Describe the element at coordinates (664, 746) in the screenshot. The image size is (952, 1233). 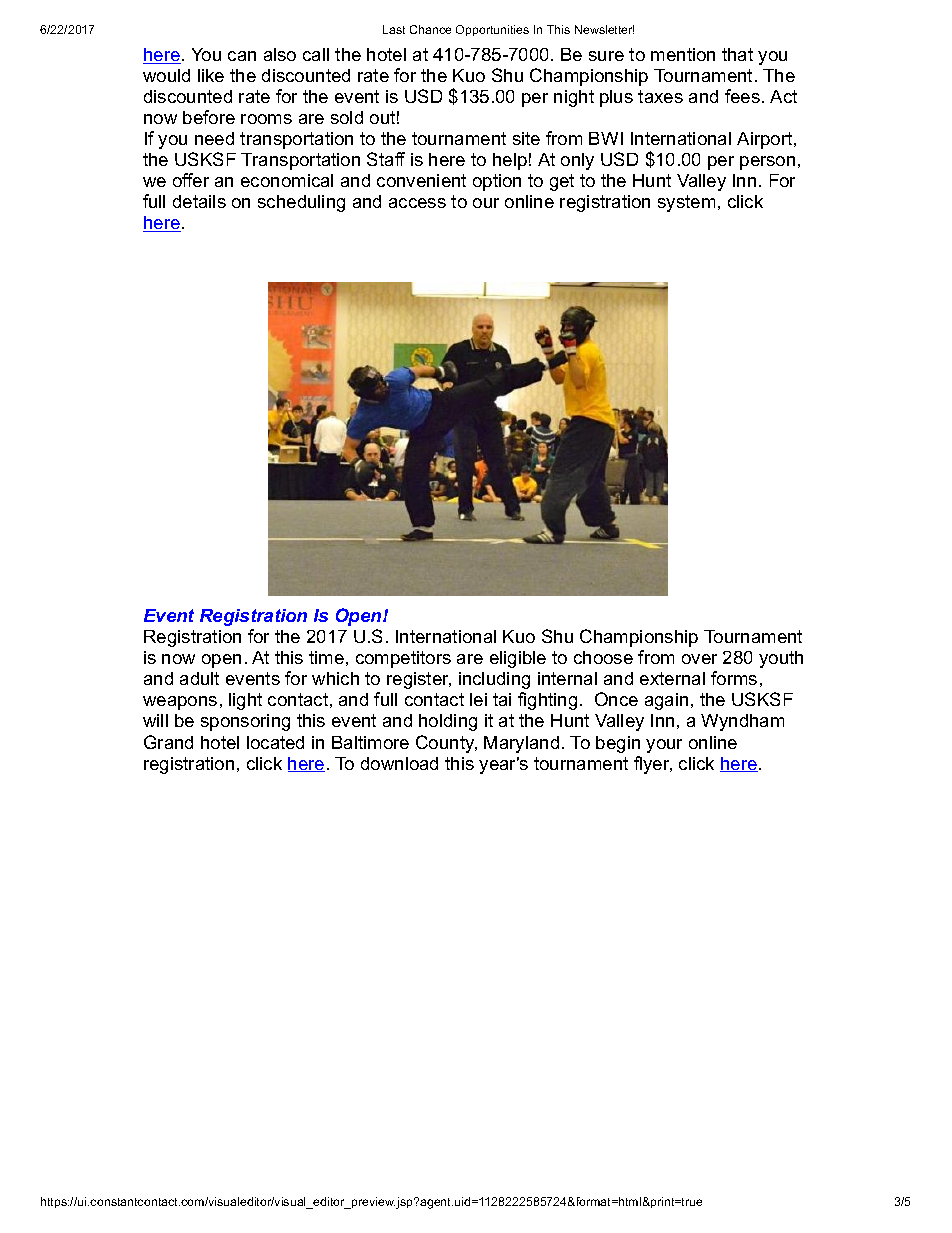
I see `your` at that location.
